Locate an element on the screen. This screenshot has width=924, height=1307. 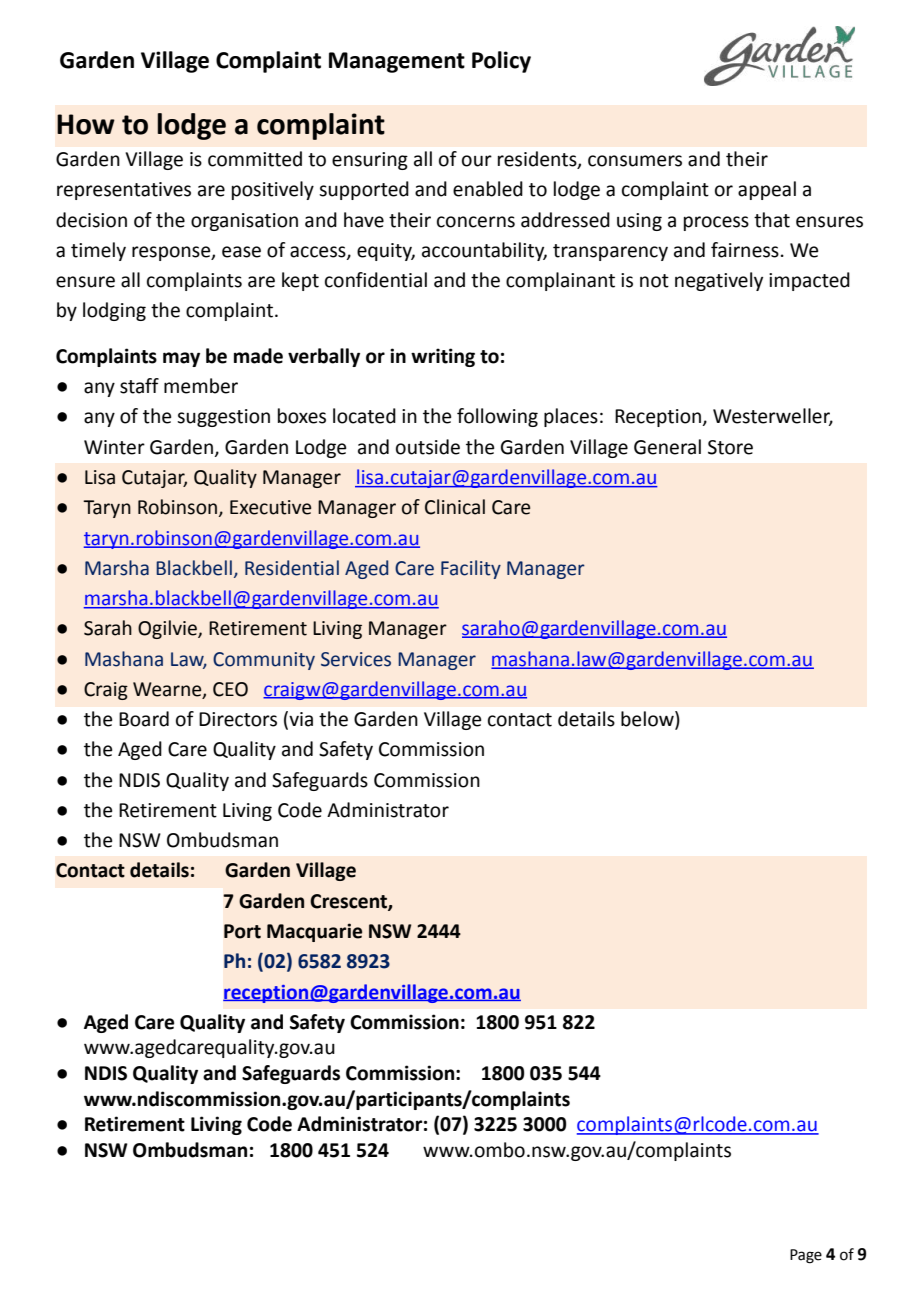
below is located at coordinates (648, 720).
